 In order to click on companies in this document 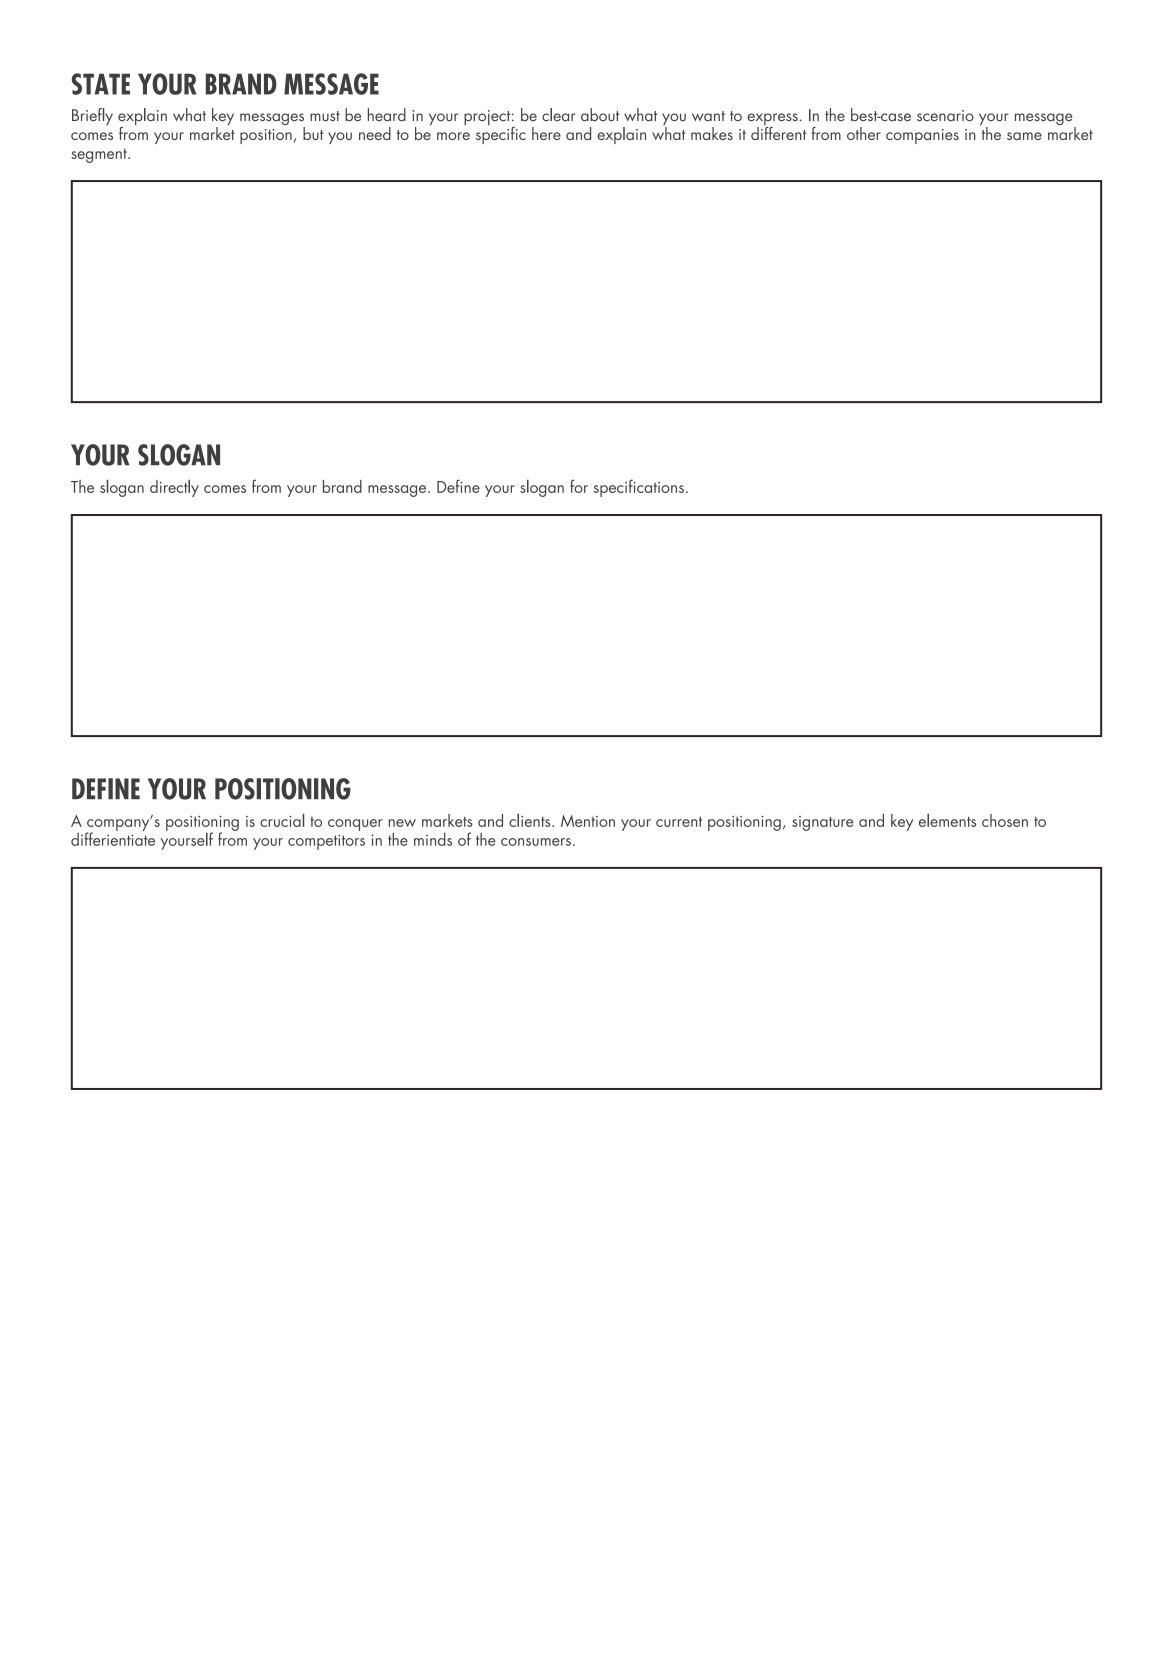, I will do `click(922, 136)`.
